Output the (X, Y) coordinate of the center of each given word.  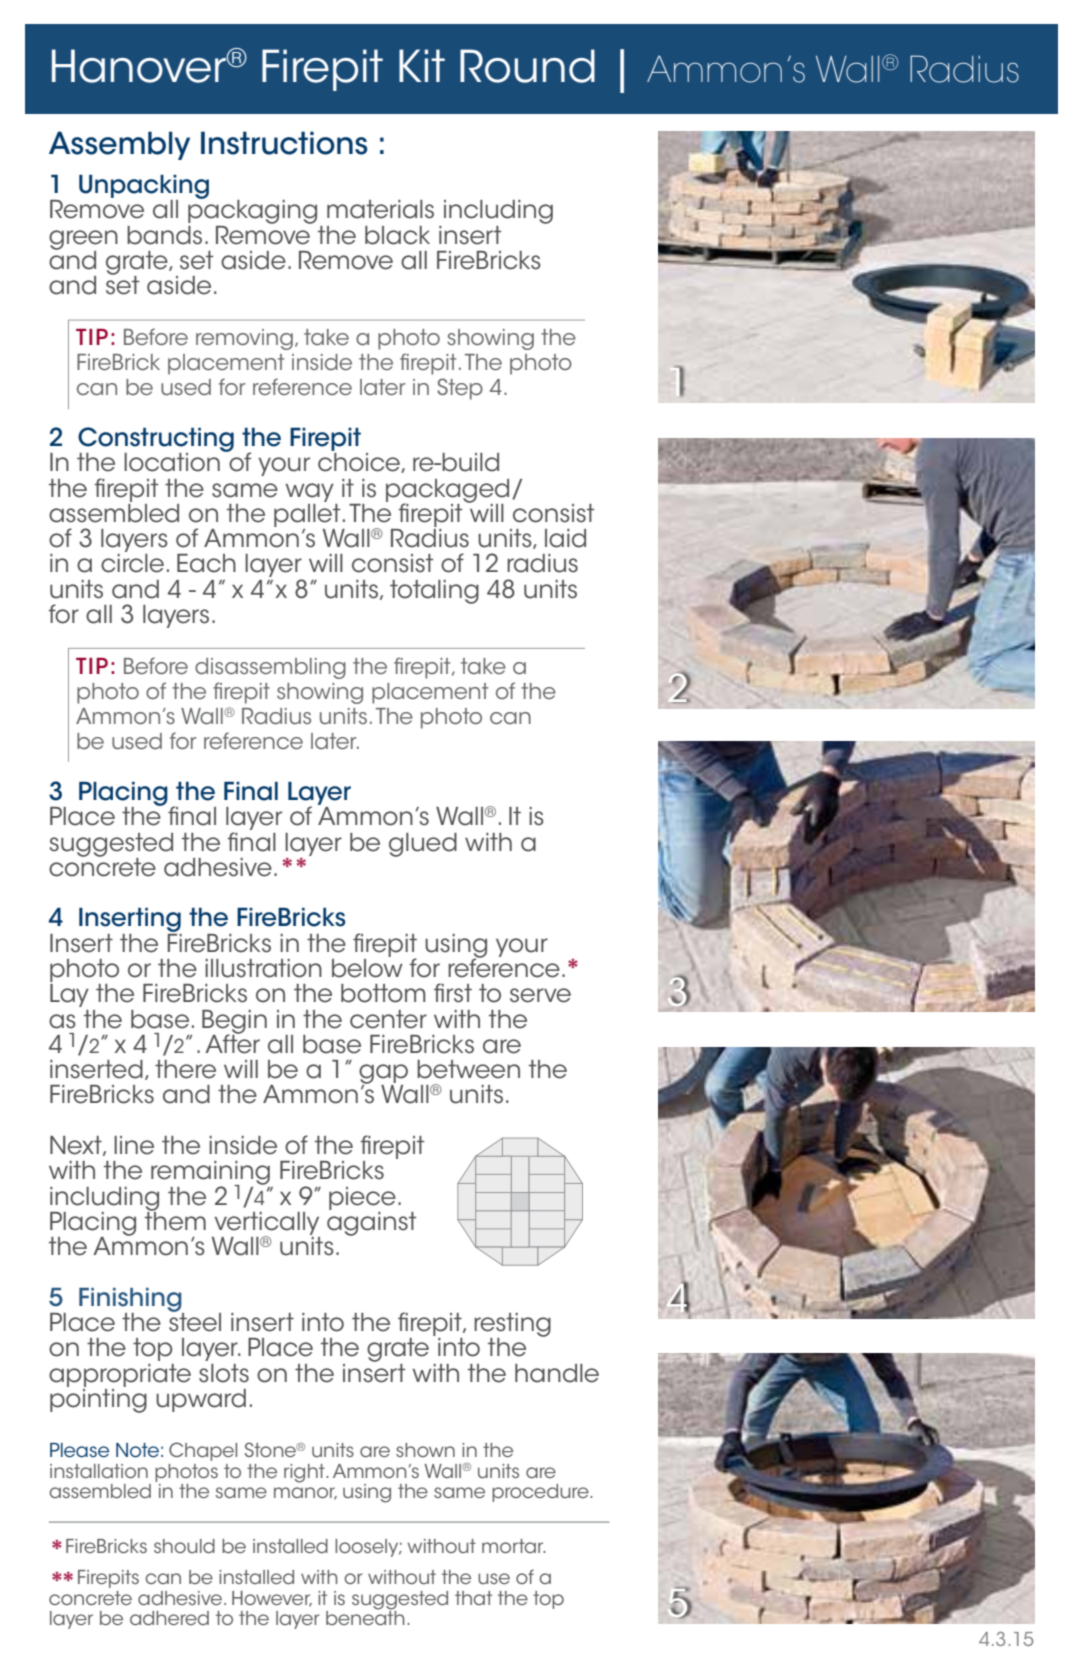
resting (512, 1326)
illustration (263, 968)
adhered (169, 1618)
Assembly (119, 145)
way (309, 492)
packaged (447, 492)
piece (362, 1198)
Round (527, 66)
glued (423, 845)
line (134, 1145)
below (367, 967)
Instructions (284, 143)
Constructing (156, 440)
